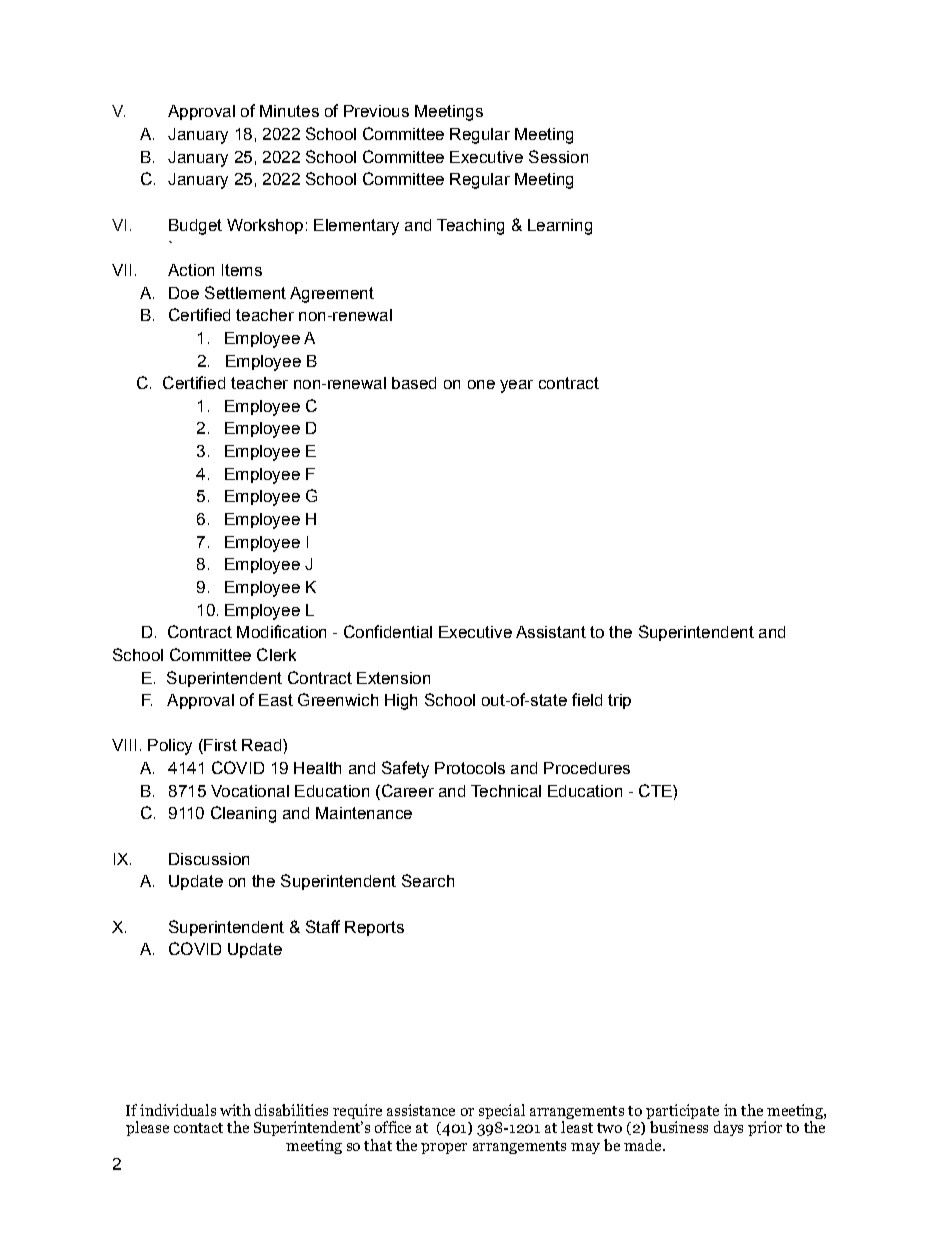 This screenshot has width=952, height=1233. What do you see at coordinates (289, 111) in the screenshot?
I see `Minutes` at bounding box center [289, 111].
